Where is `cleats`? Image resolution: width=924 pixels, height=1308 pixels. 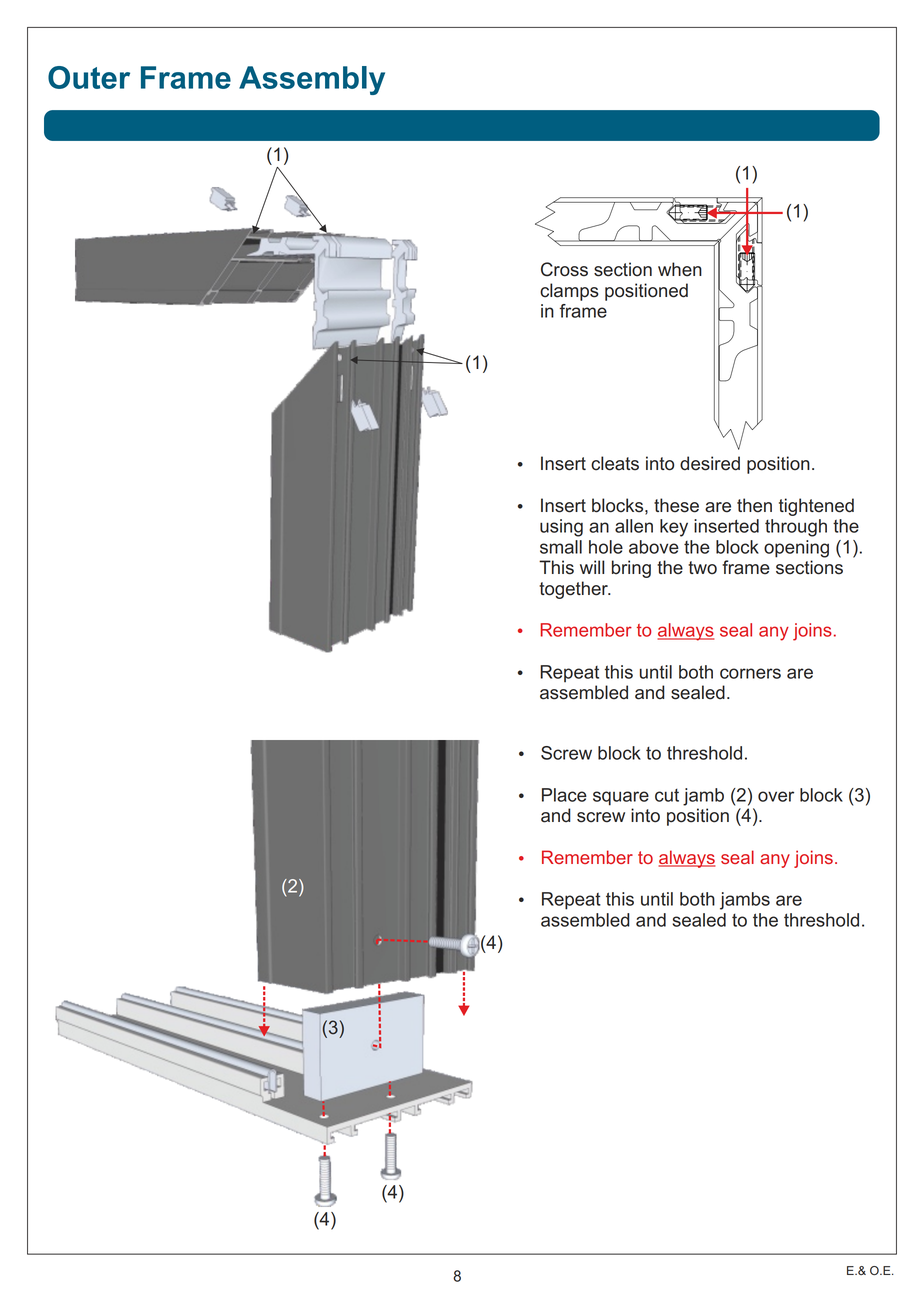
cleats is located at coordinates (615, 463).
